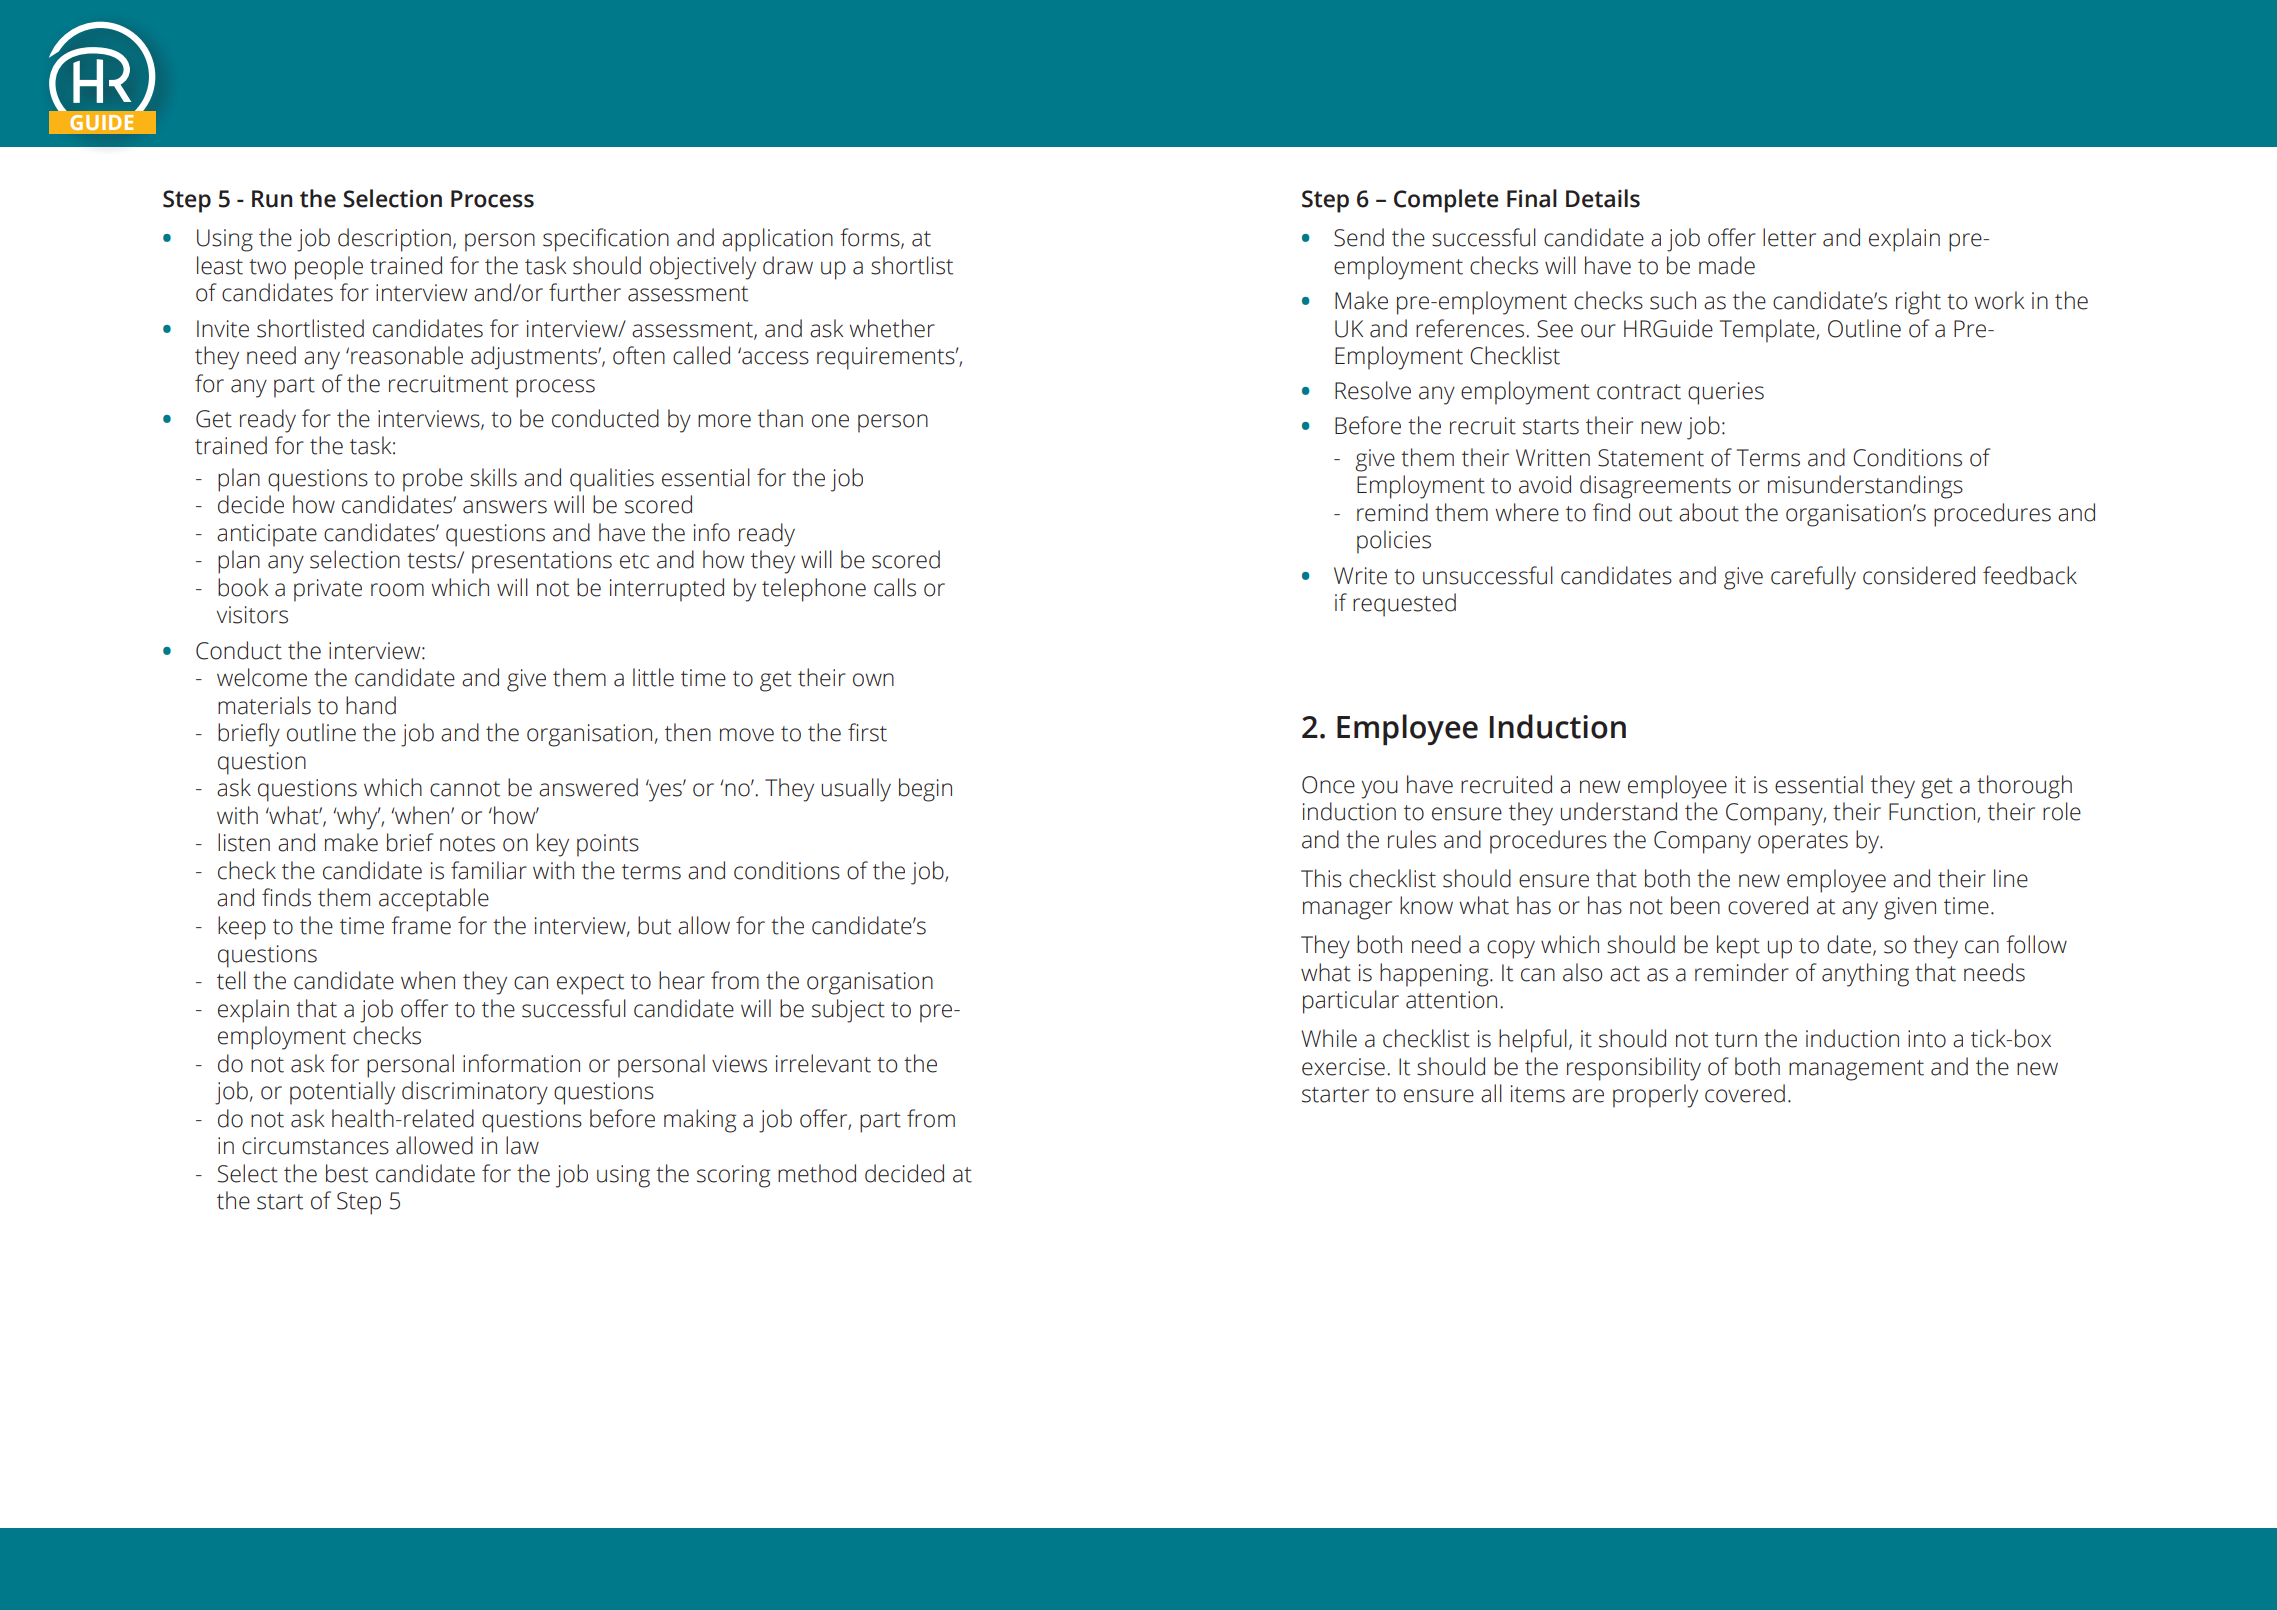 This page has width=2277, height=1610. What do you see at coordinates (1655, 1096) in the page?
I see `properly` at bounding box center [1655, 1096].
